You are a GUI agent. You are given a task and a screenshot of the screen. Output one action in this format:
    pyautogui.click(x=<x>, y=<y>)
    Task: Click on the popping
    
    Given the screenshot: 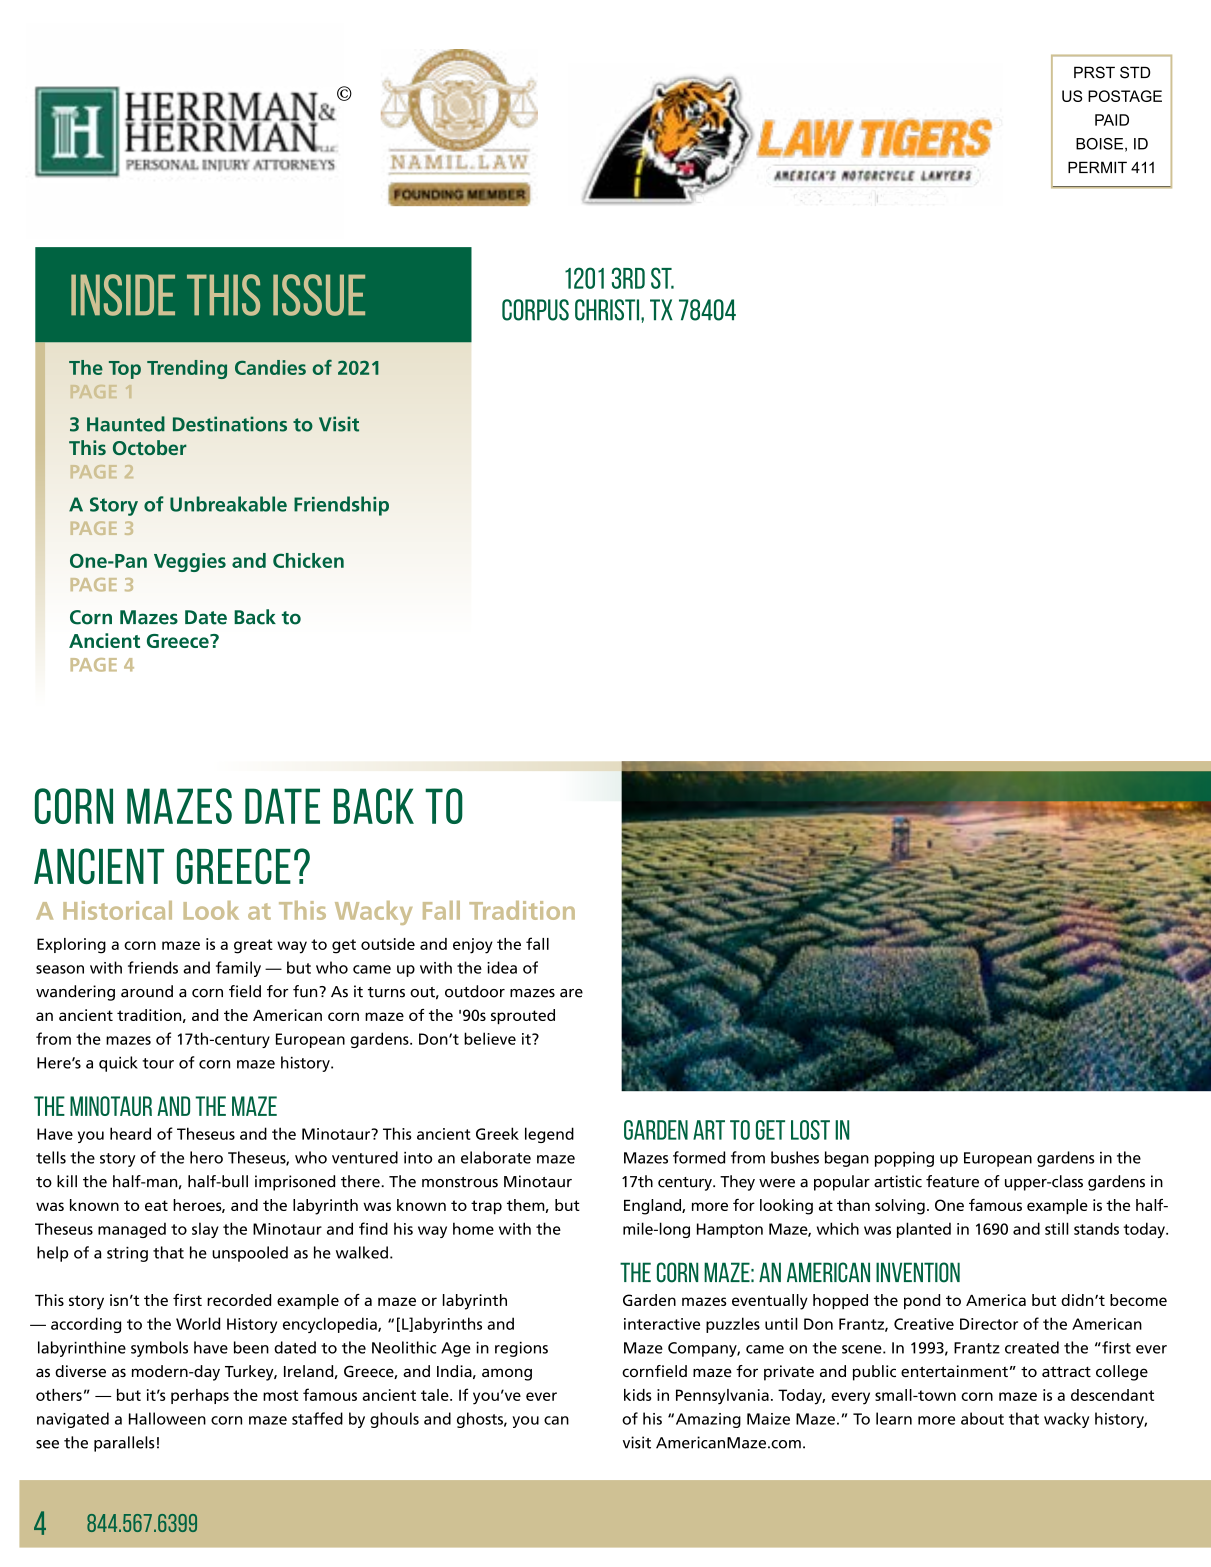 What is the action you would take?
    pyautogui.click(x=904, y=1159)
